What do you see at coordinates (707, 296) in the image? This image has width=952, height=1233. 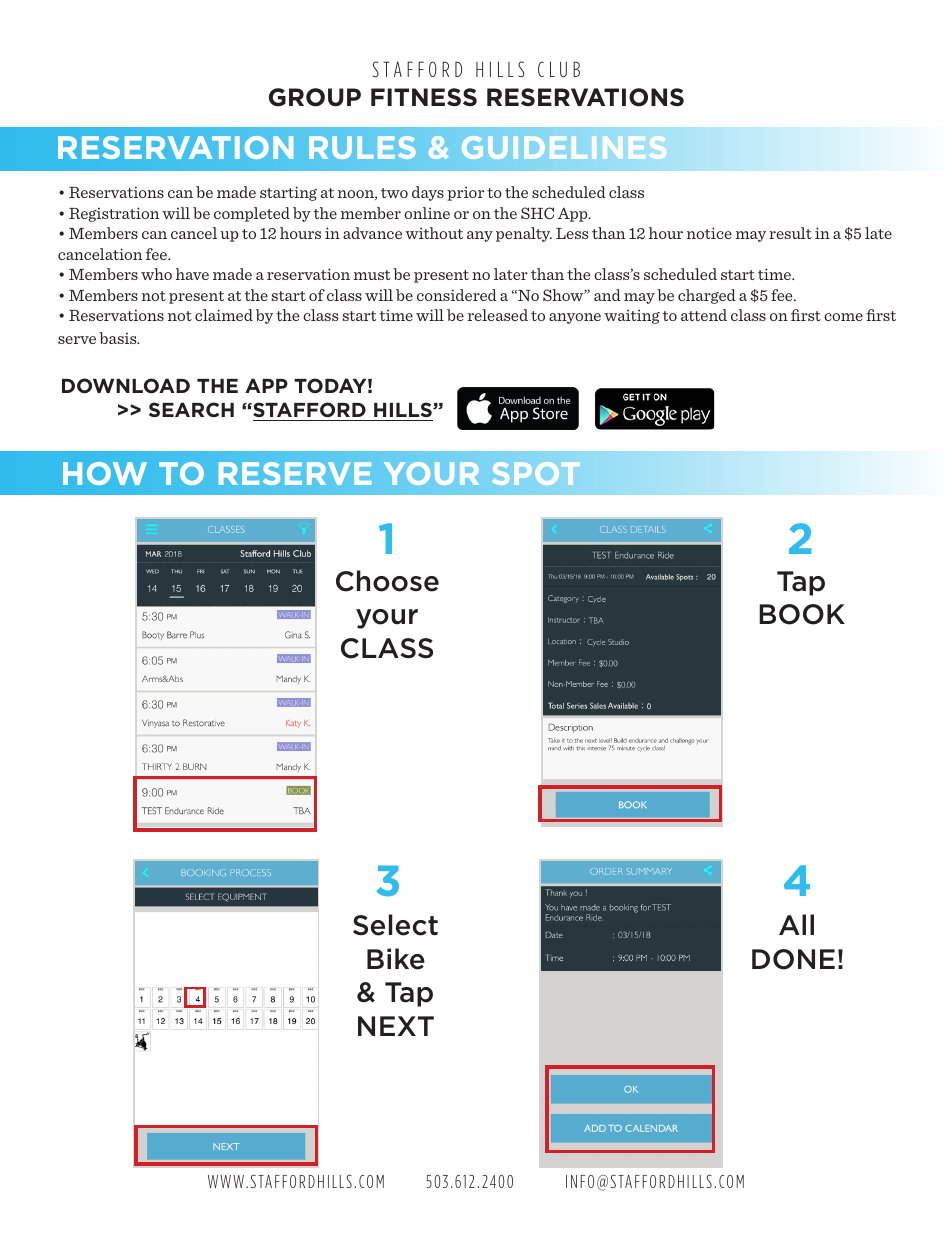 I see `charged` at bounding box center [707, 296].
